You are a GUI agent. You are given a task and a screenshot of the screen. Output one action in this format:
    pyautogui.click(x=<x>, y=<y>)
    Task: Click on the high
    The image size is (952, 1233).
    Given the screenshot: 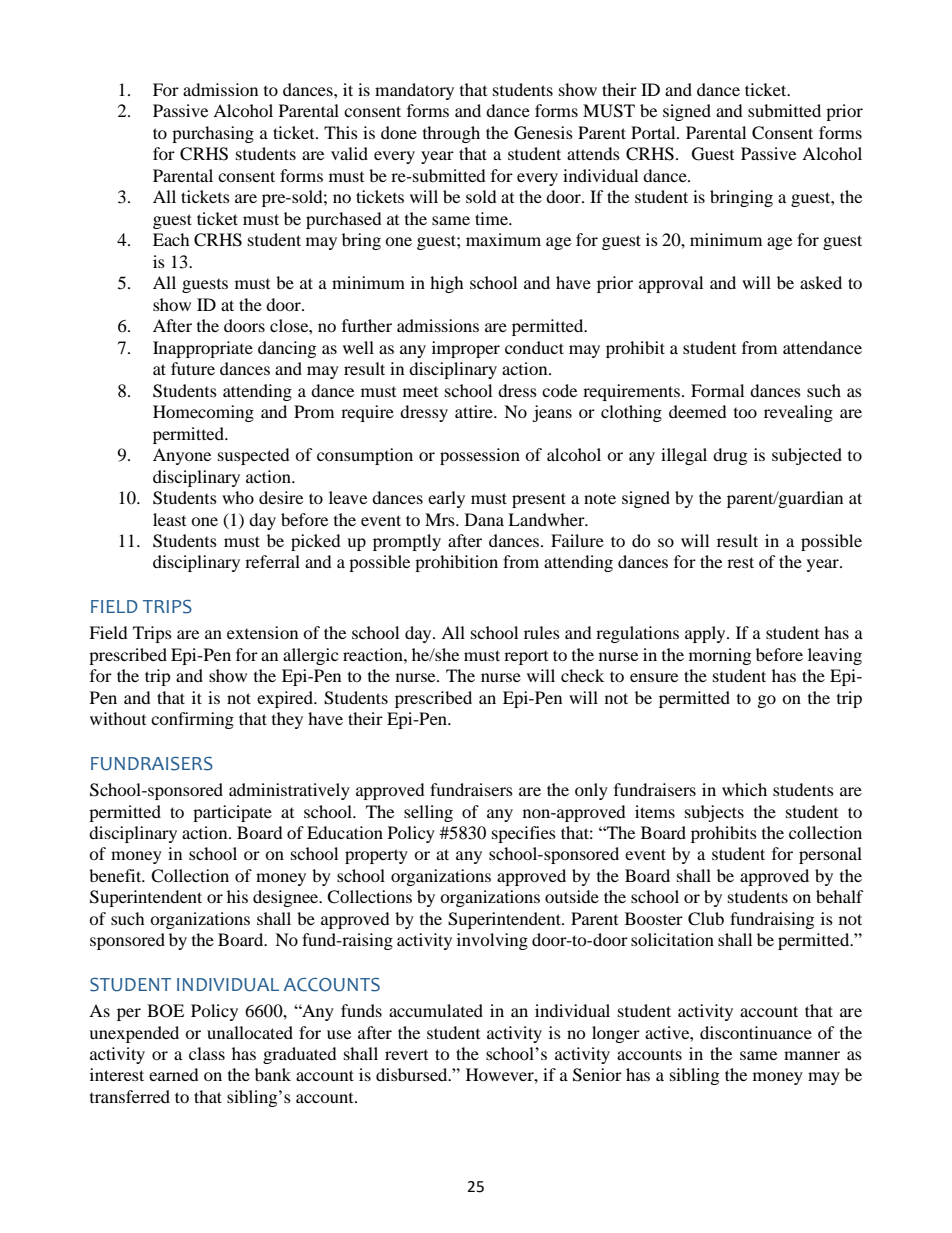 What is the action you would take?
    pyautogui.click(x=447, y=284)
